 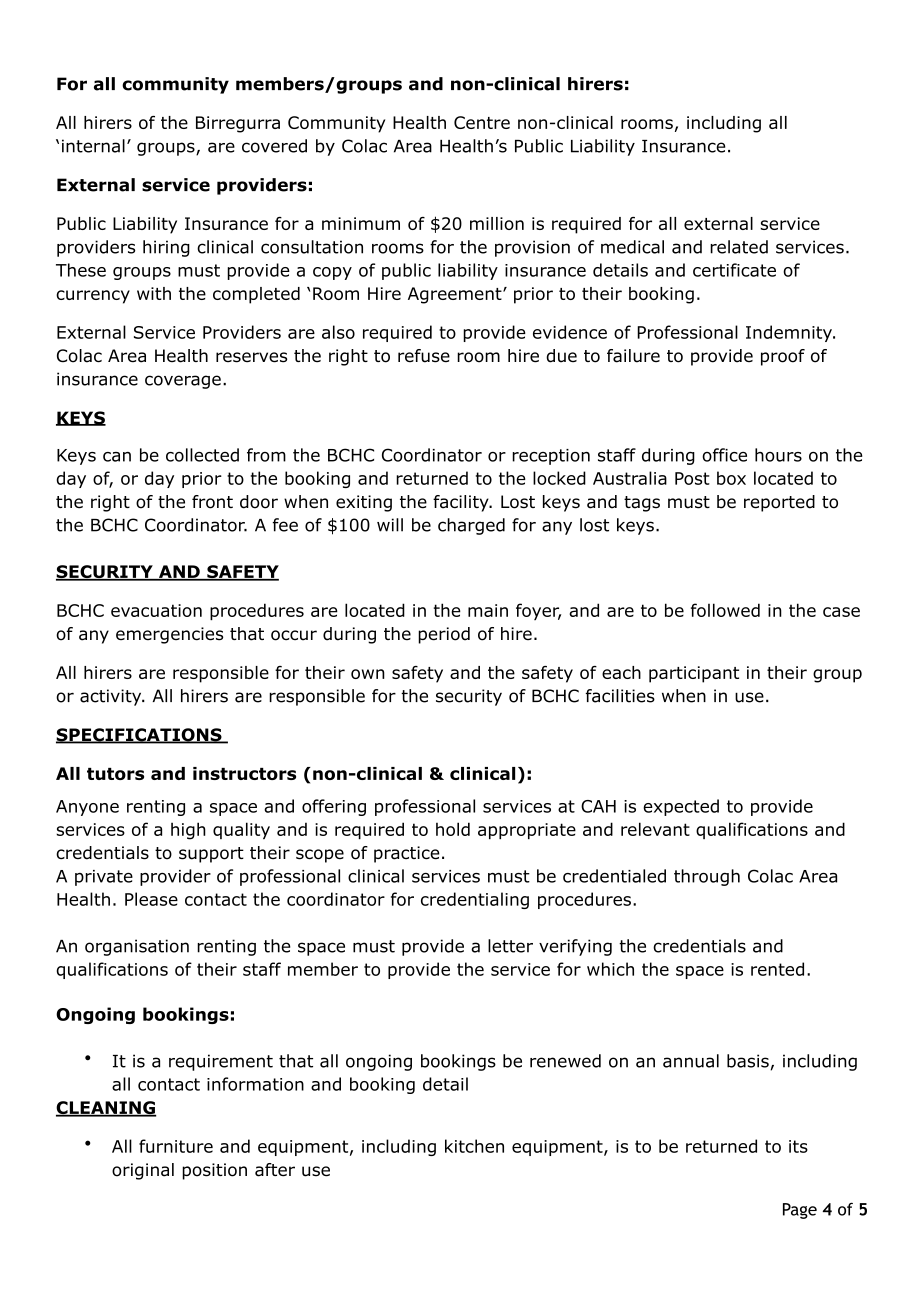 I want to click on related, so click(x=739, y=247).
